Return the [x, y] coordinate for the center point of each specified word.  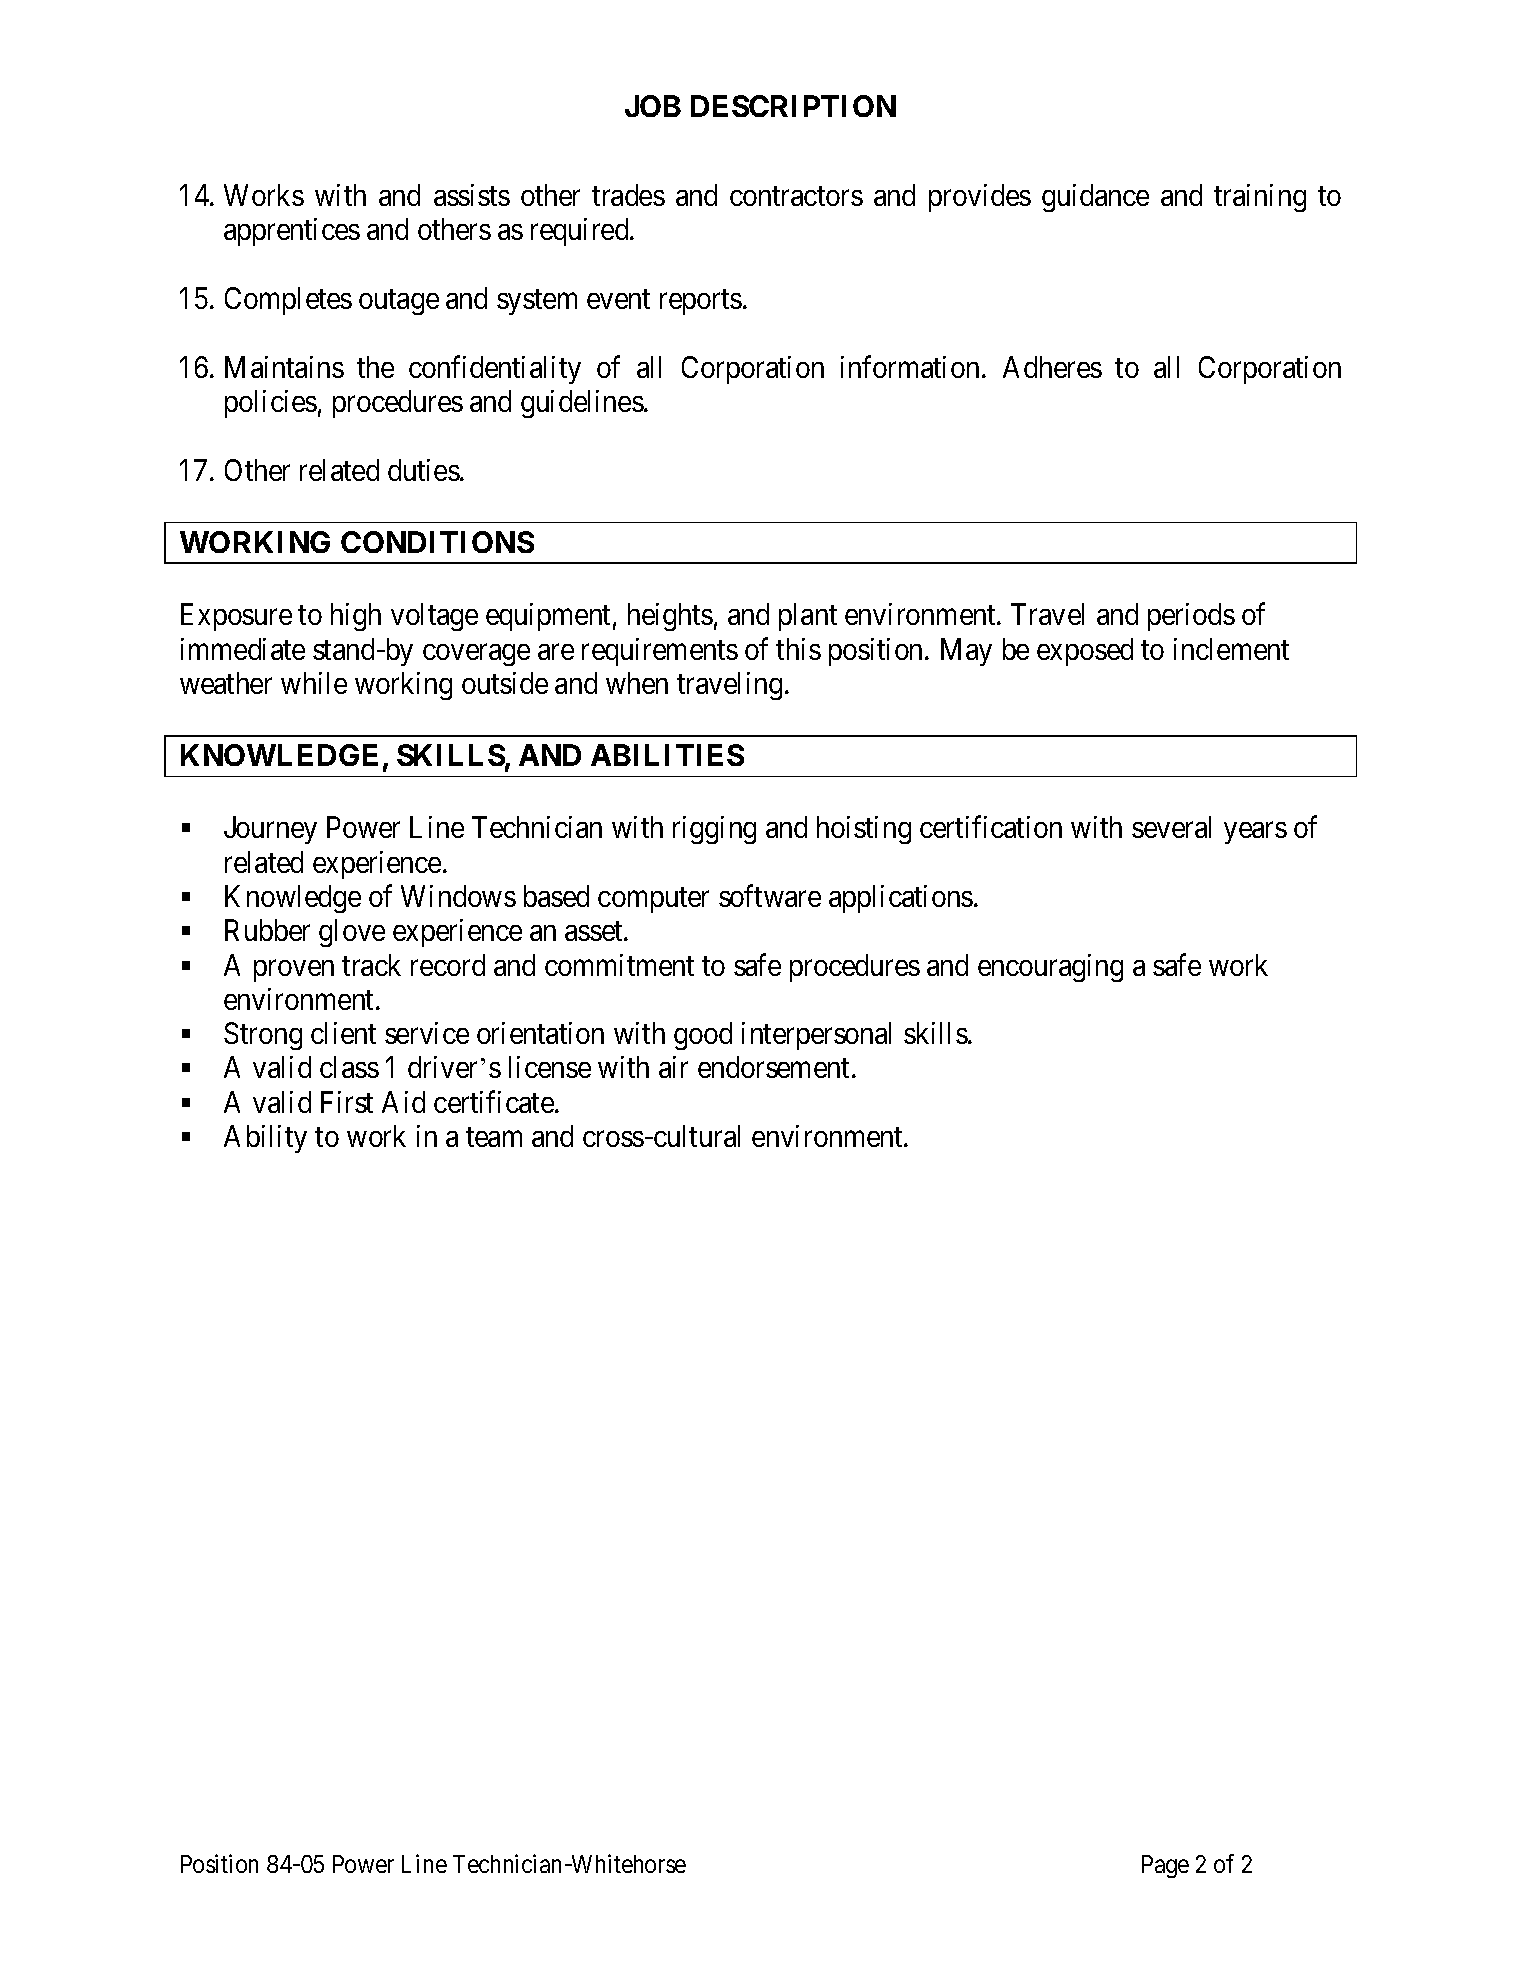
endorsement [773, 1067]
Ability [265, 1139]
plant [808, 617]
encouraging [1050, 968]
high [356, 617]
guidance [1095, 198]
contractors [796, 196]
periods [1191, 617]
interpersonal [816, 1036]
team [494, 1137]
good [703, 1036]
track [371, 965]
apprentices [292, 232]
